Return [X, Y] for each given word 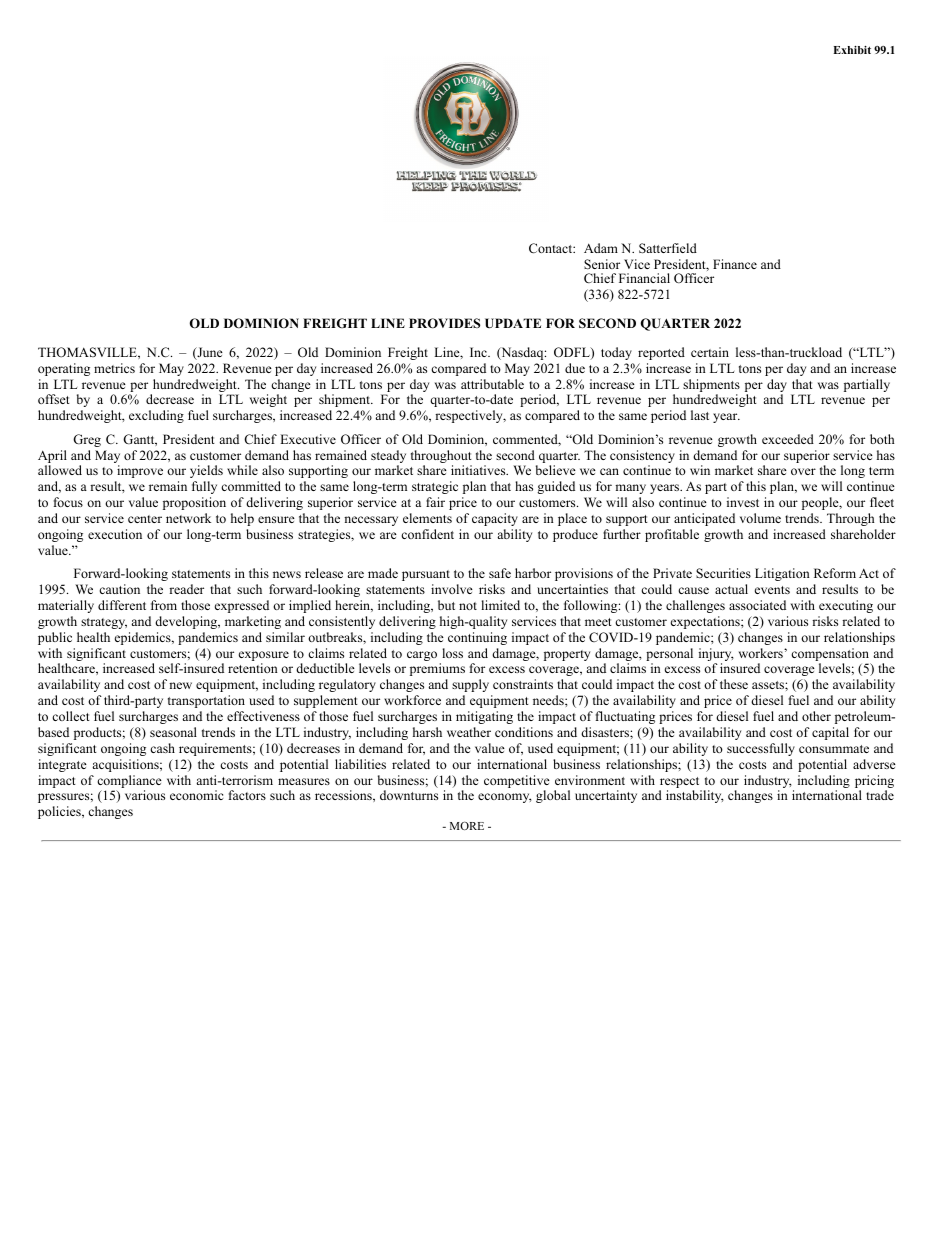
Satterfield [668, 248]
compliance [129, 783]
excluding [156, 416]
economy [505, 798]
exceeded [788, 439]
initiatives [479, 470]
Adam [601, 248]
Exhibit [852, 50]
